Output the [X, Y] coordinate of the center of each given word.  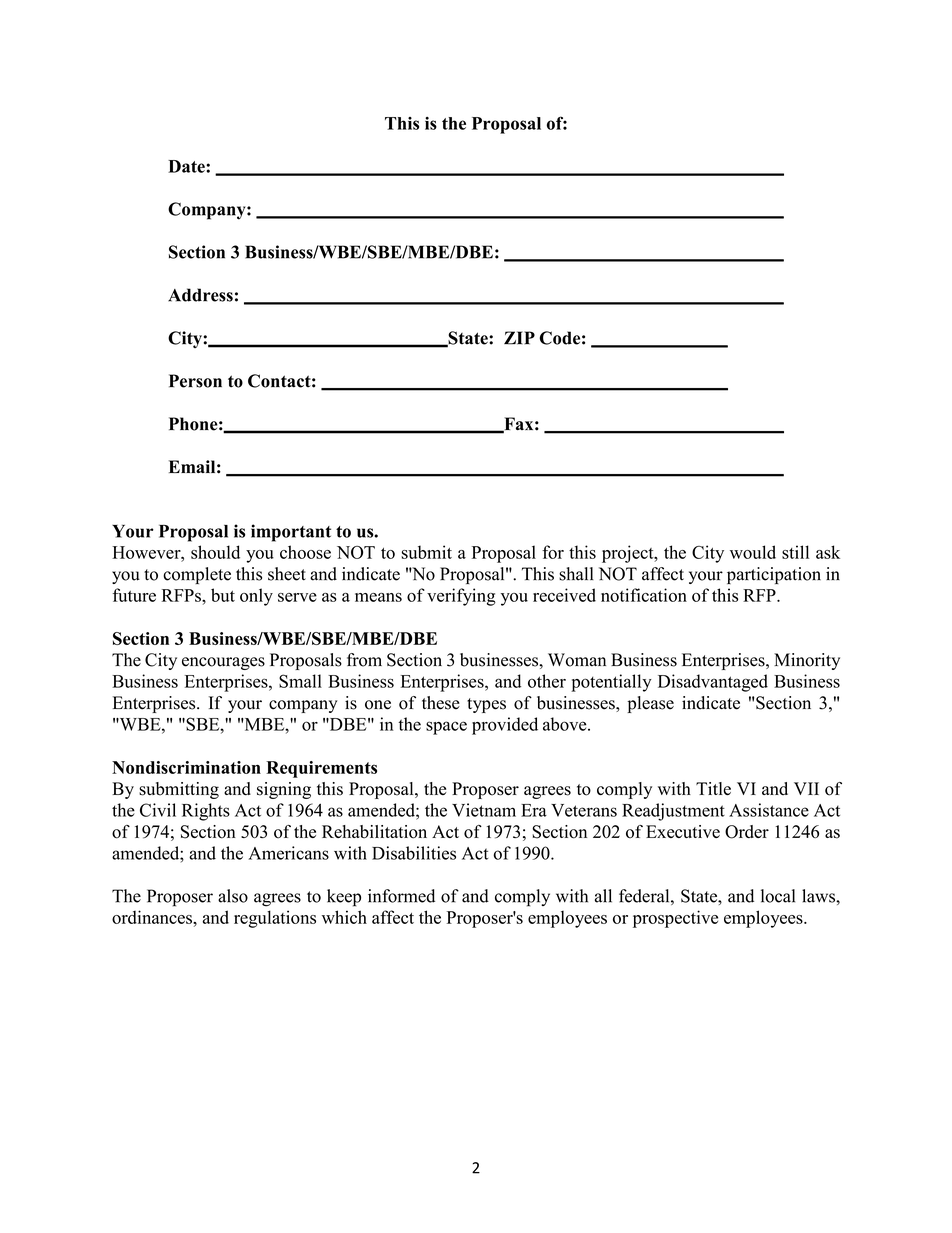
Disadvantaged [713, 683]
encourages [223, 663]
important [291, 533]
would [753, 552]
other [547, 681]
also [233, 896]
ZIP [519, 338]
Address [200, 295]
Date [187, 166]
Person [195, 381]
